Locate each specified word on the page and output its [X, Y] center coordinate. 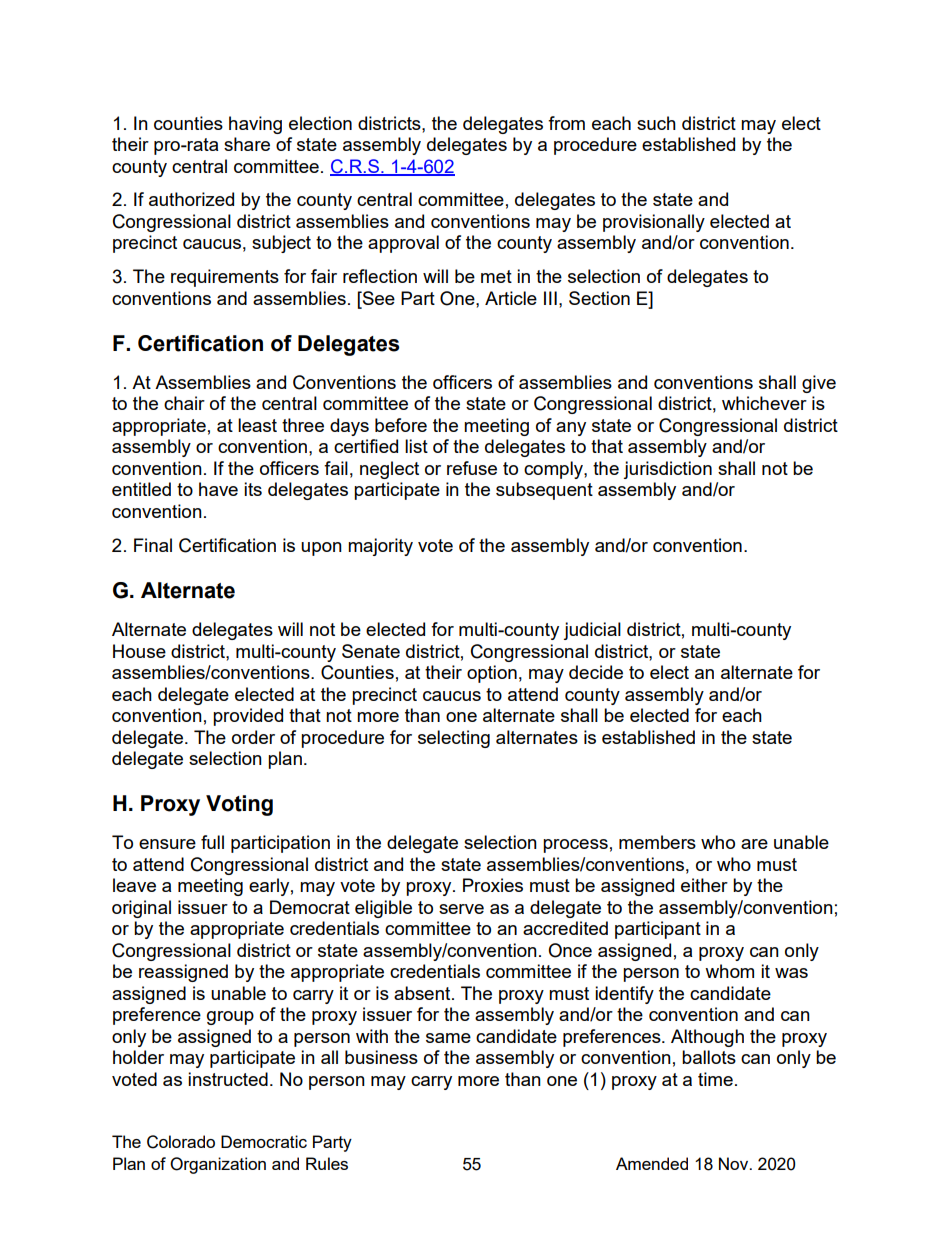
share [247, 144]
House [139, 651]
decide [596, 672]
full [212, 842]
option [492, 674]
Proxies [493, 885]
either [704, 885]
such [656, 123]
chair [184, 403]
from [566, 123]
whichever [764, 403]
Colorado [181, 1142]
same [448, 1038]
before [401, 425]
